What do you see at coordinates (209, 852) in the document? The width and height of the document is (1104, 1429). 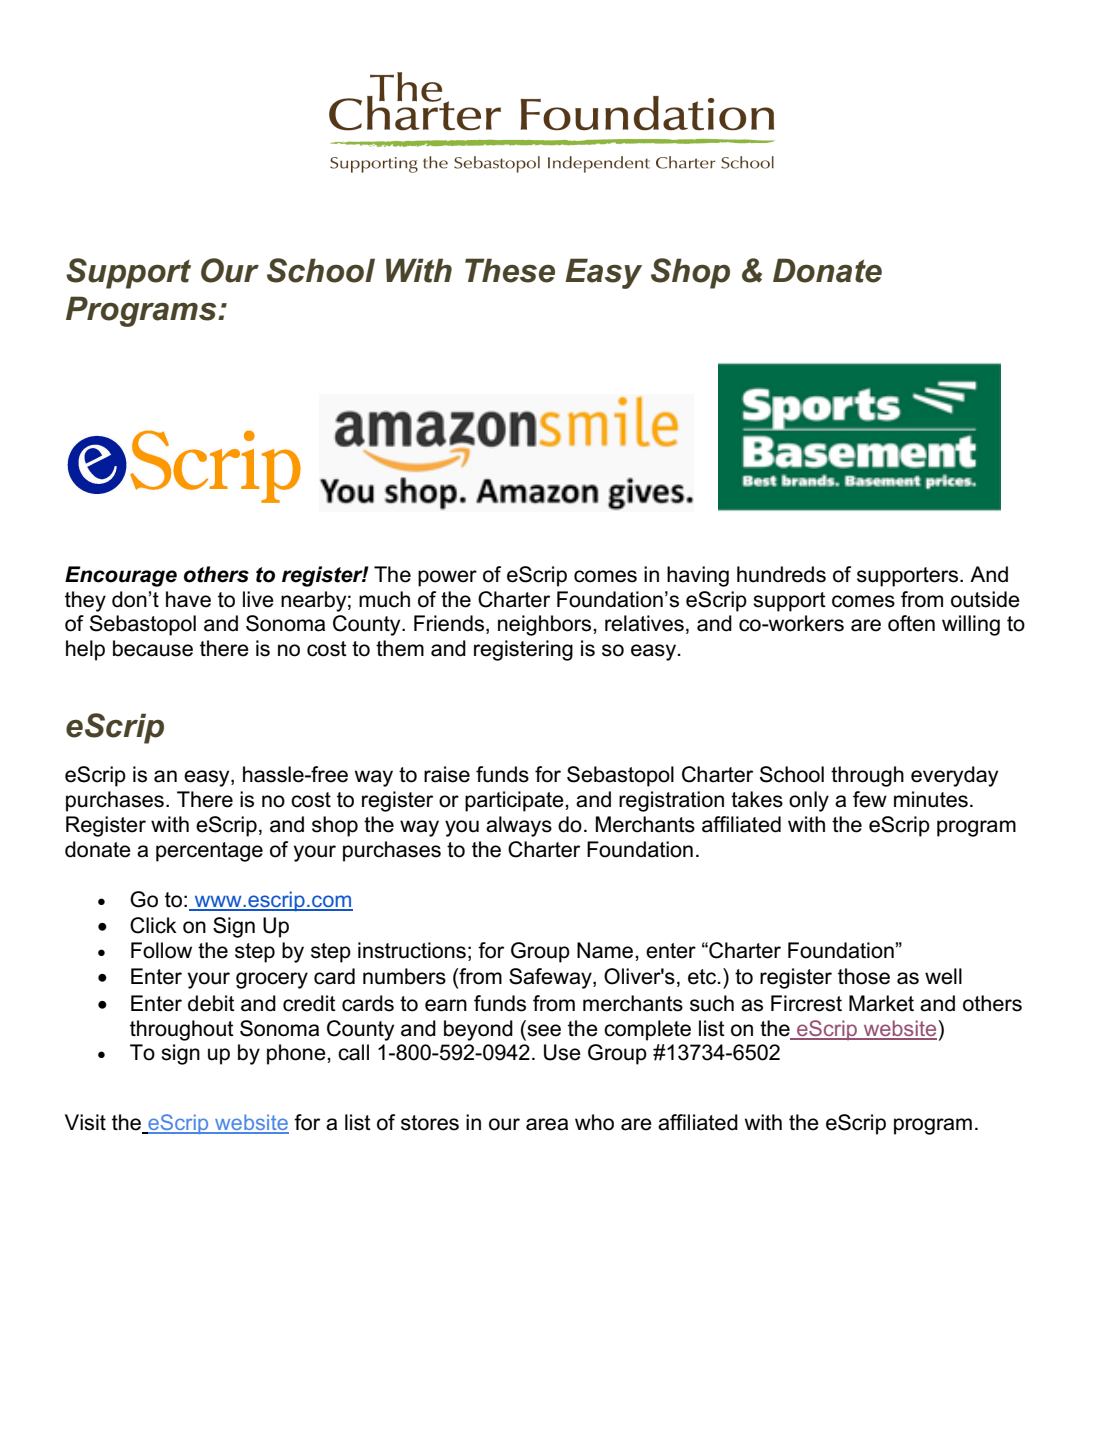 I see `percentage` at bounding box center [209, 852].
